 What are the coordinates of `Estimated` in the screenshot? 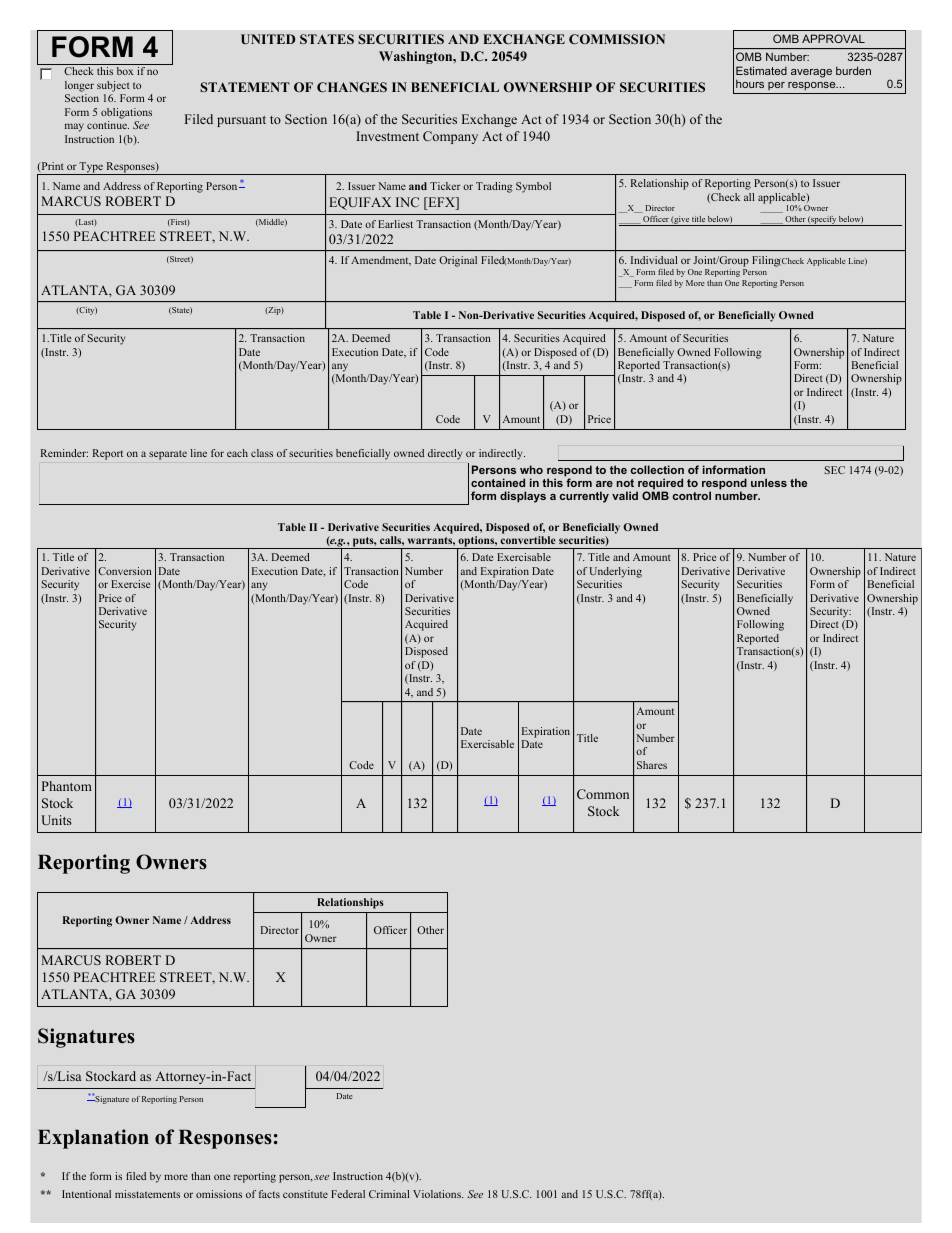 It's located at (761, 70).
